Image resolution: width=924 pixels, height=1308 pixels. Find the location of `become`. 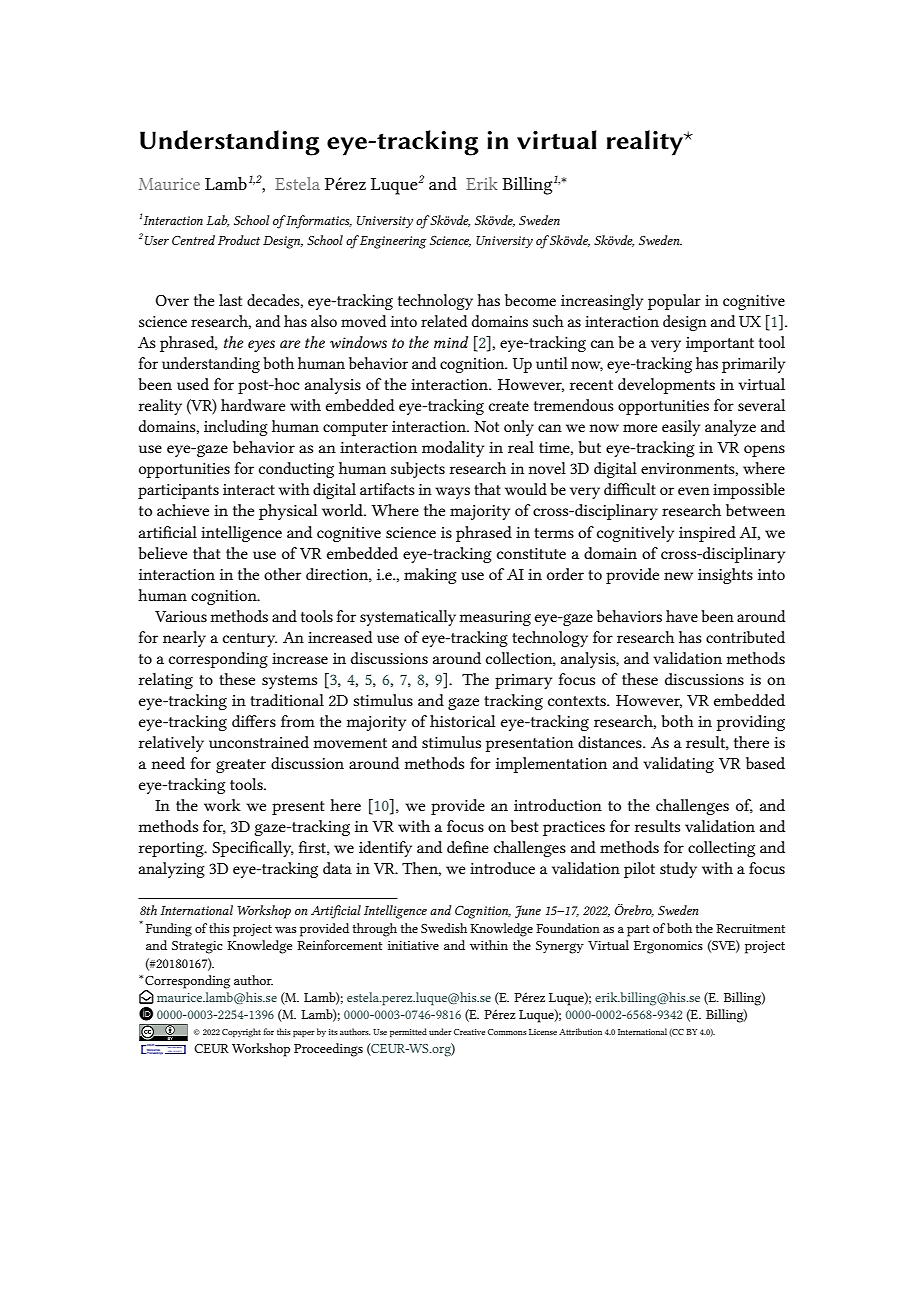

become is located at coordinates (530, 300).
